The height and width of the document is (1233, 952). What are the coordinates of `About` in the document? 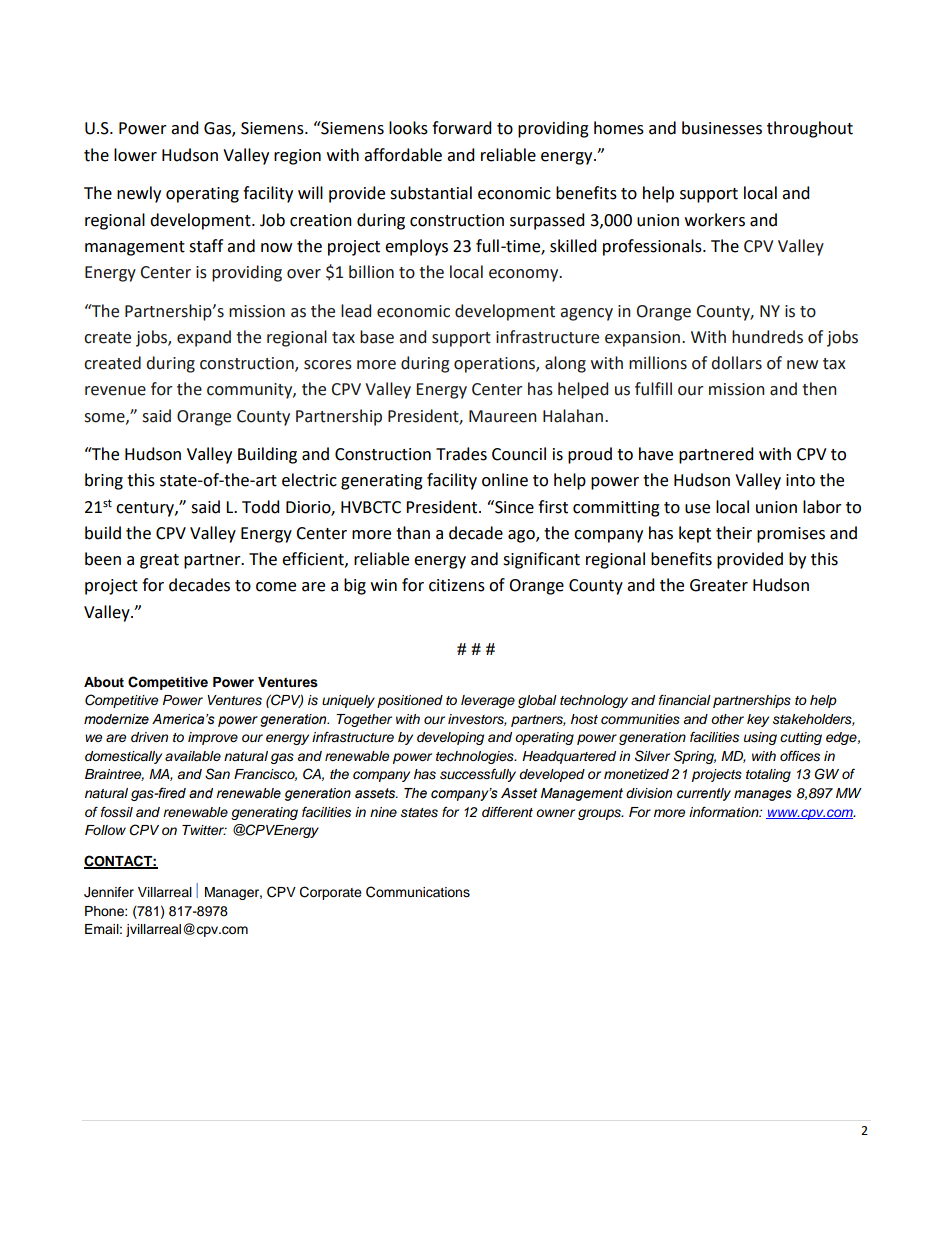 It's located at (104, 682).
